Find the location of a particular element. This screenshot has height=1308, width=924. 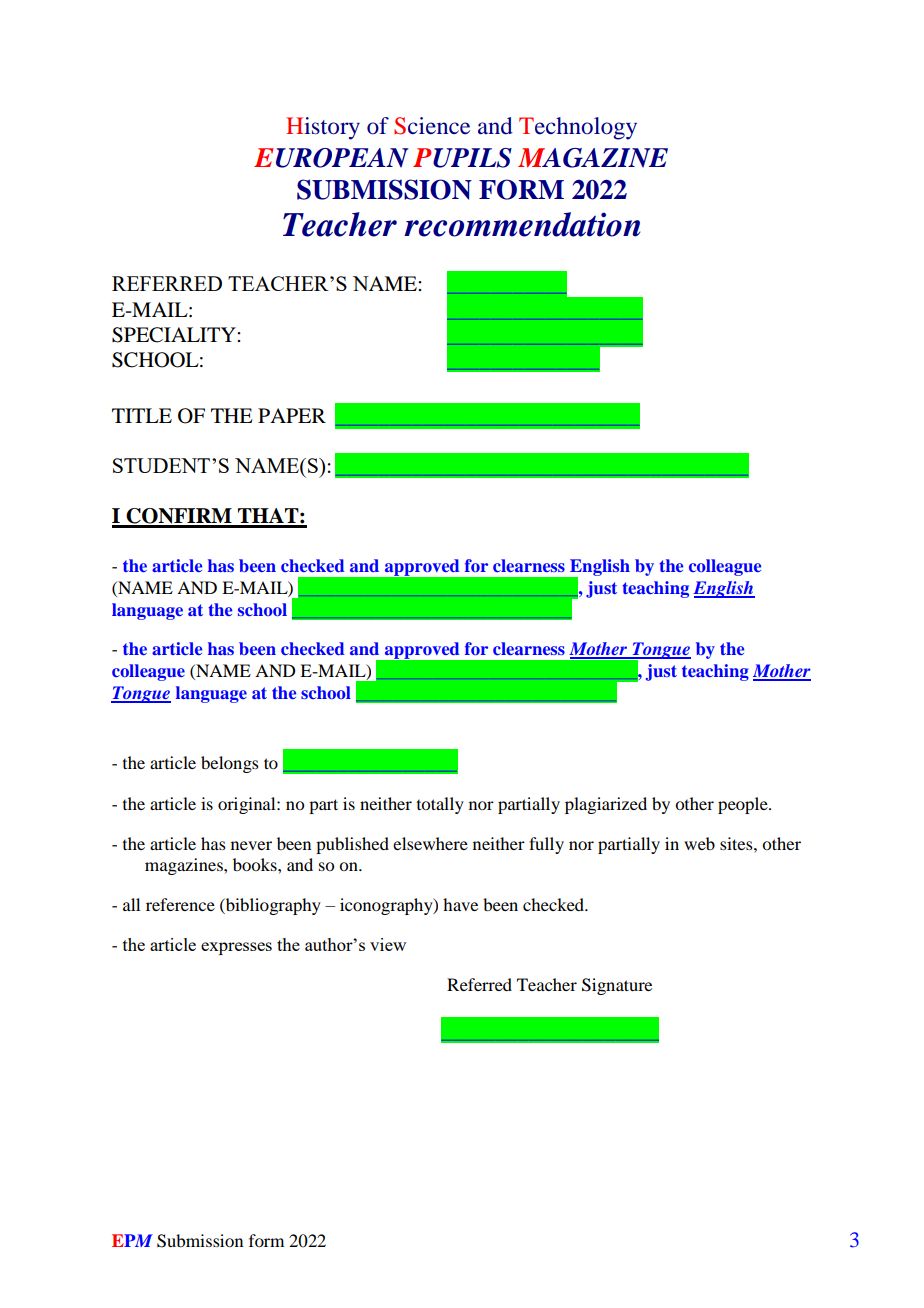

History is located at coordinates (323, 128).
